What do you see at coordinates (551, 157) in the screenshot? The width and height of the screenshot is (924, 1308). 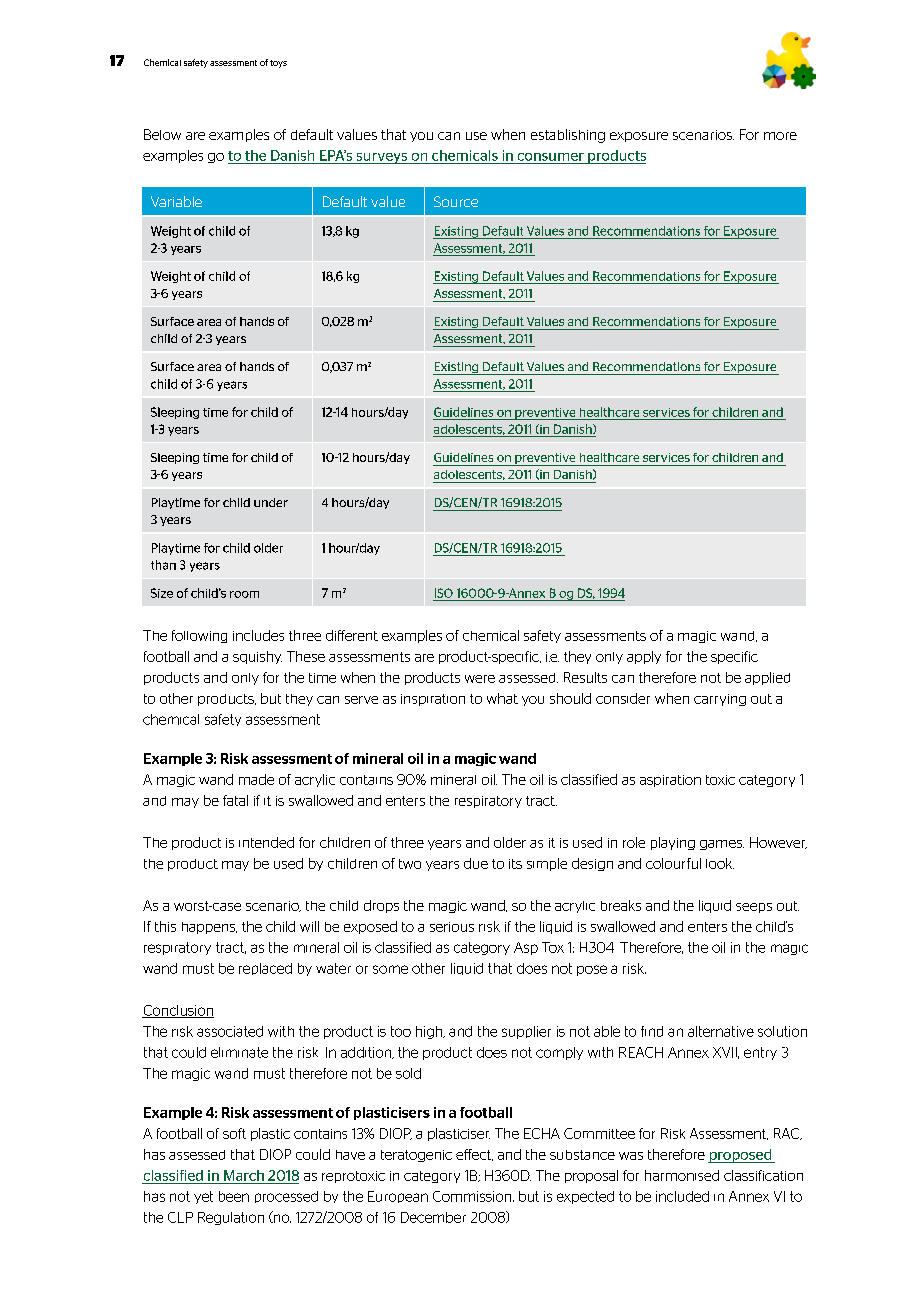 I see `consumer` at bounding box center [551, 157].
